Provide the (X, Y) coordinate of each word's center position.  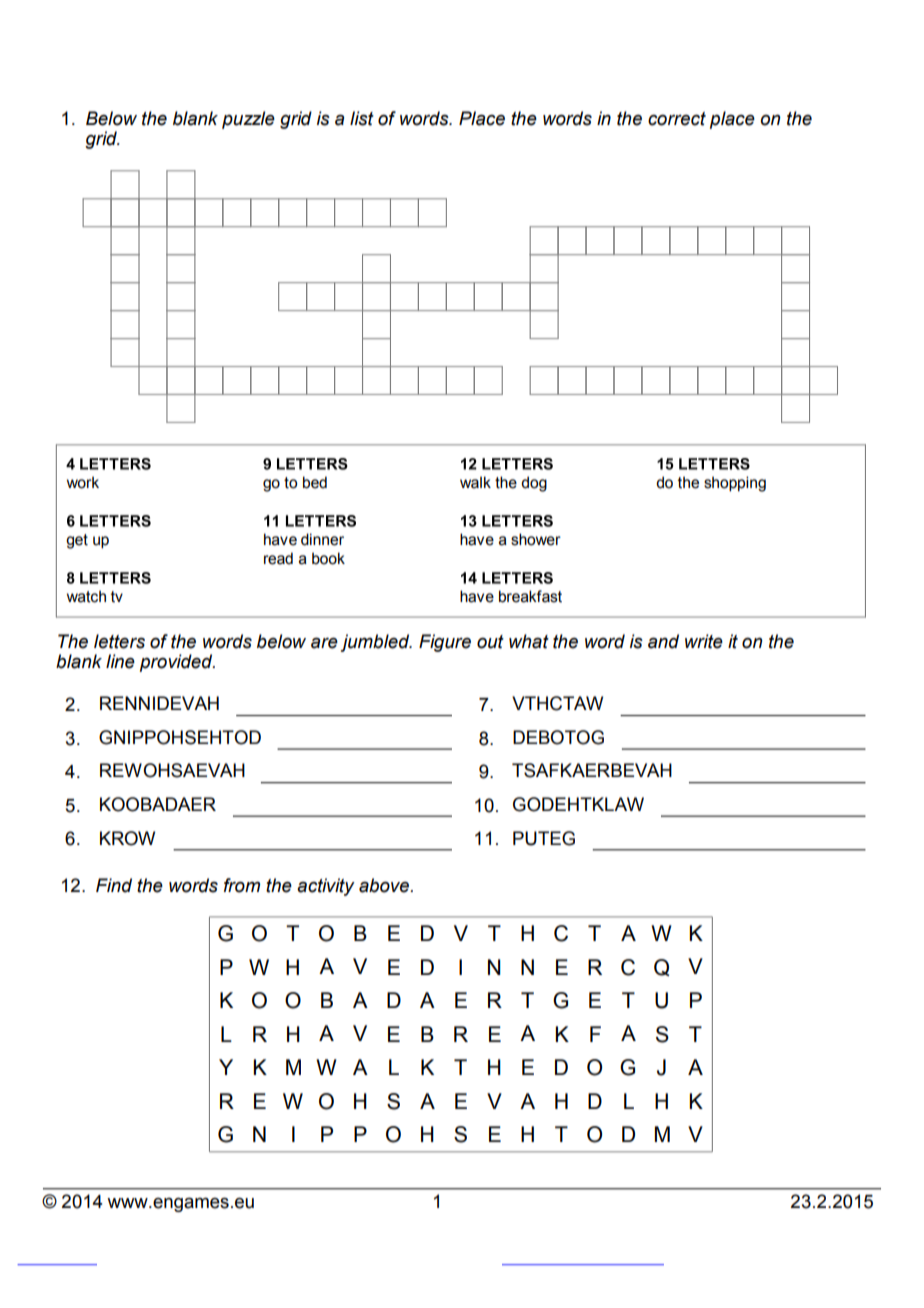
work (83, 482)
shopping (735, 484)
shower (536, 539)
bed (315, 482)
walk (475, 482)
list (362, 118)
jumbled (376, 643)
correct (677, 119)
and (663, 641)
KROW (127, 838)
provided (177, 663)
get (77, 541)
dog (534, 484)
